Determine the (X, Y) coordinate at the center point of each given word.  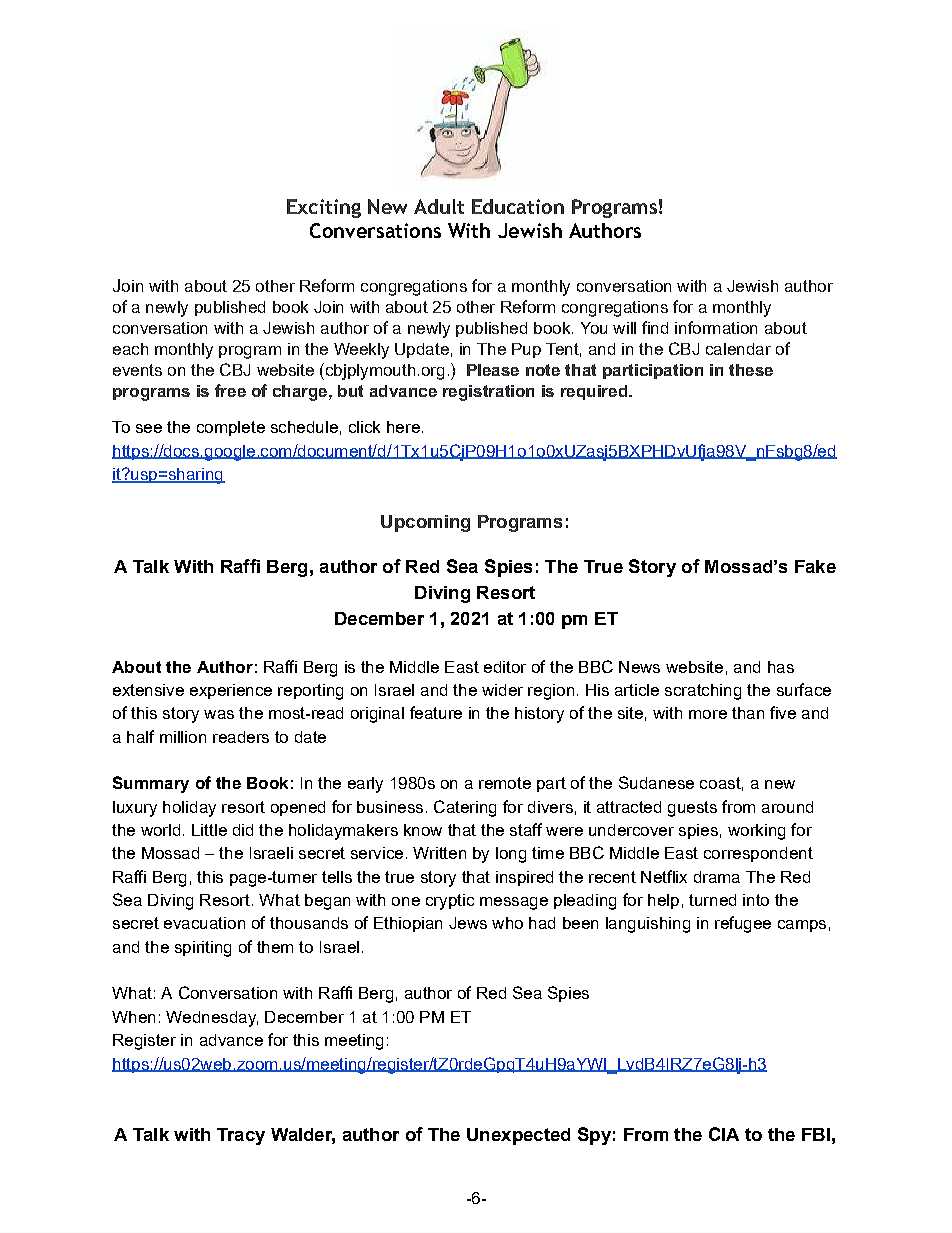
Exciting (324, 208)
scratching (703, 692)
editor (505, 667)
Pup (526, 350)
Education (518, 206)
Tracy (241, 1136)
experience (231, 691)
